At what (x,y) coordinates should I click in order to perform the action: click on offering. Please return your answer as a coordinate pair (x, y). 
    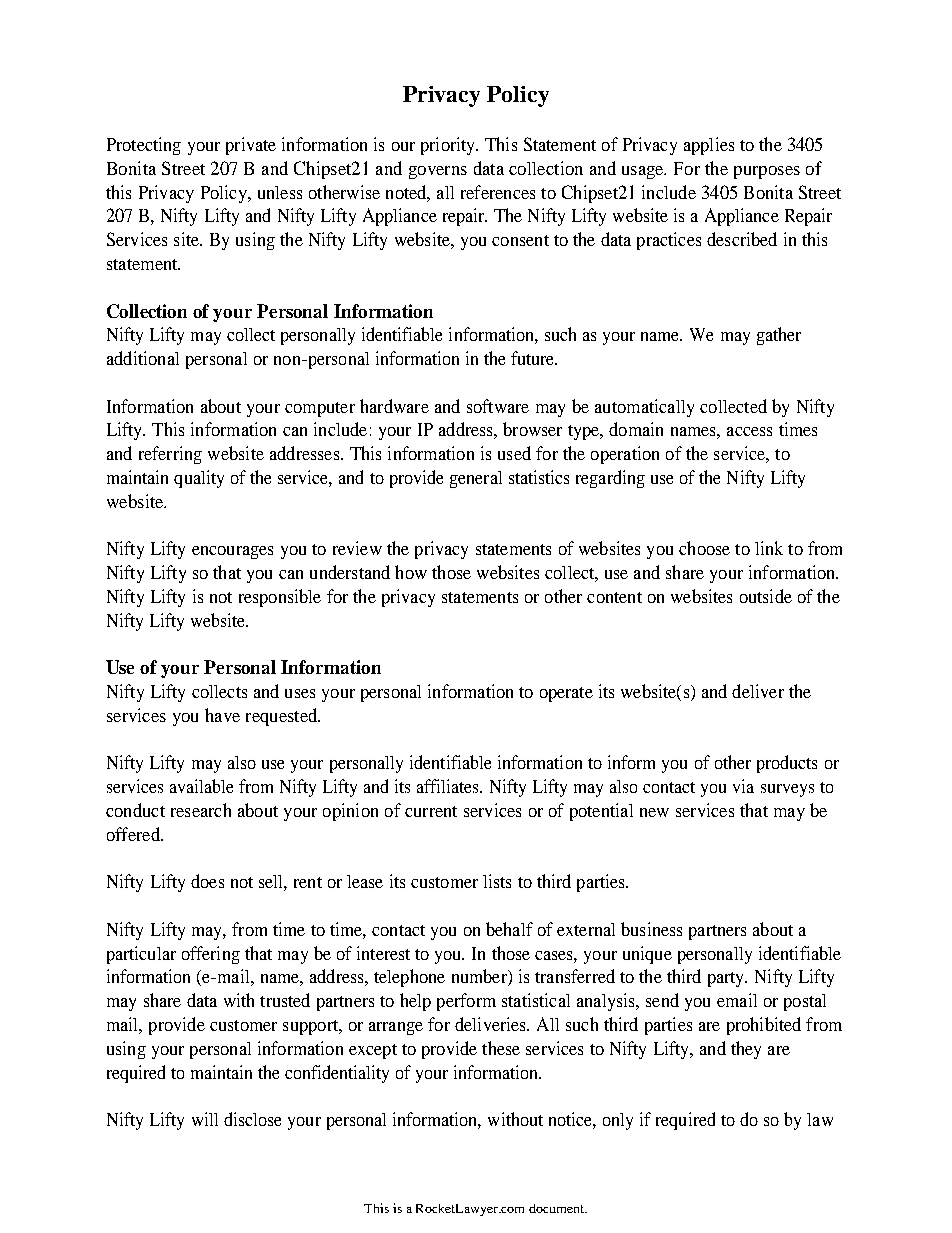
    Looking at the image, I should click on (211, 955).
